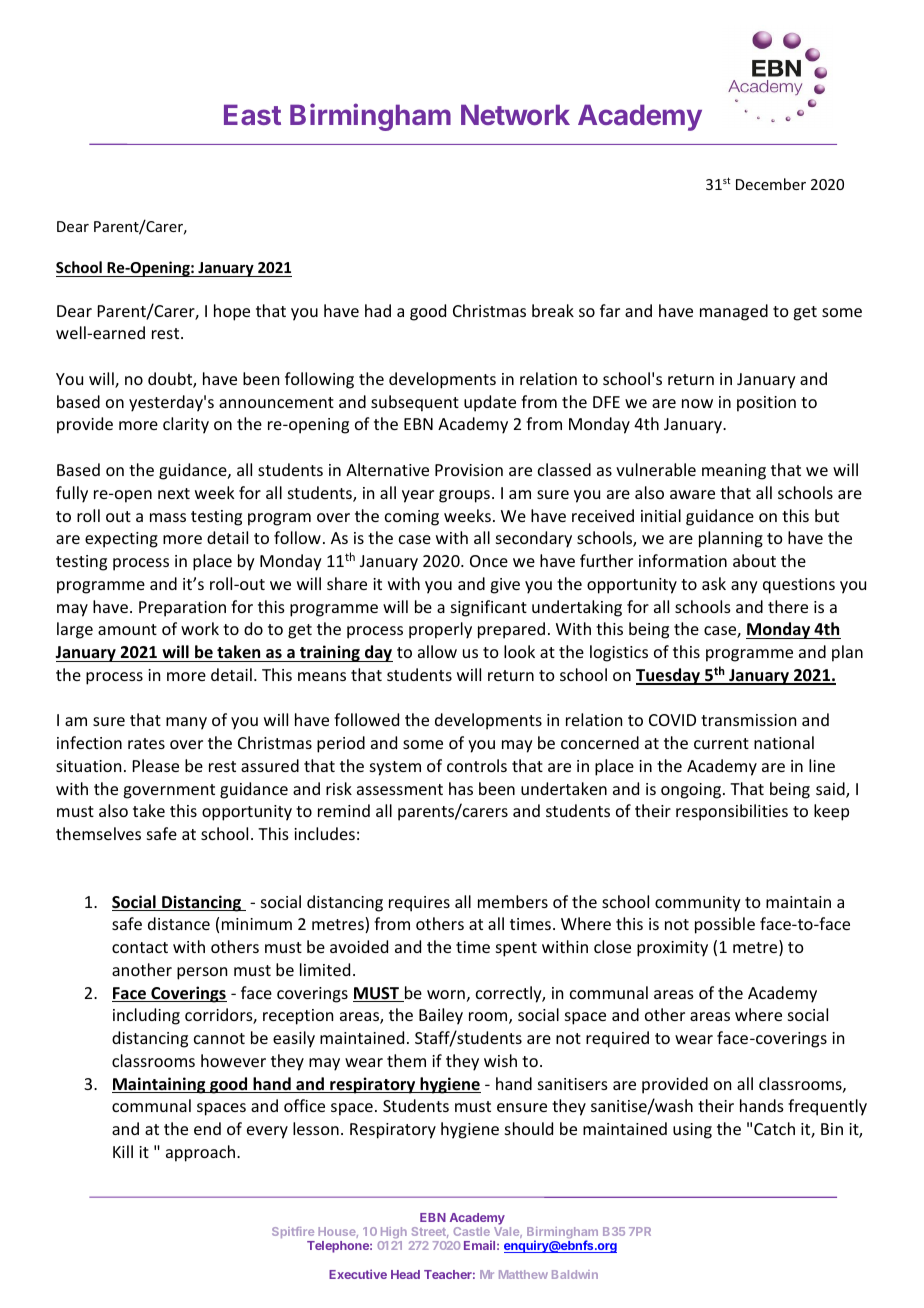 This screenshot has width=924, height=1308. What do you see at coordinates (252, 114) in the screenshot?
I see `East` at bounding box center [252, 114].
